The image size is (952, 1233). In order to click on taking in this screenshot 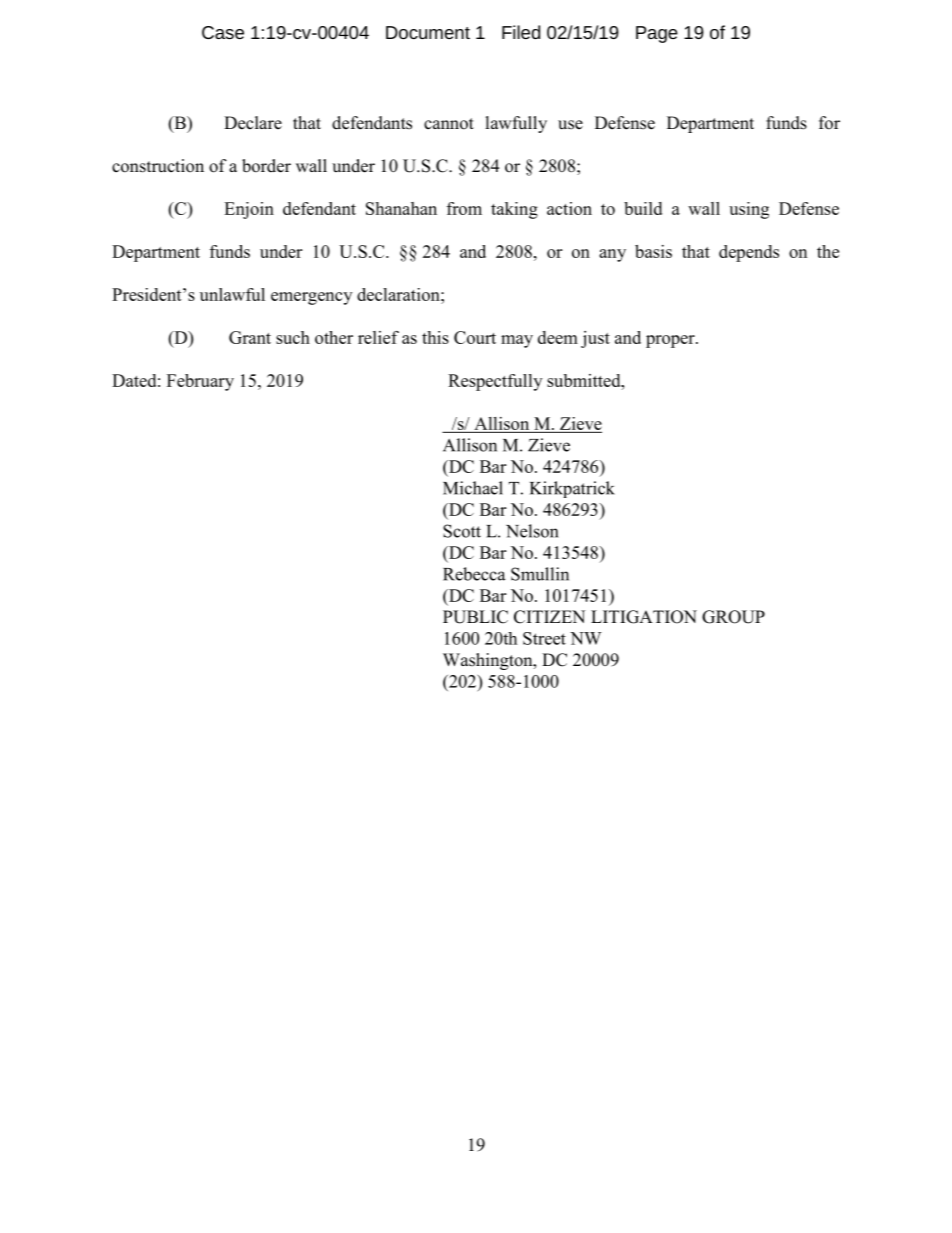, I will do `click(514, 210)`.
